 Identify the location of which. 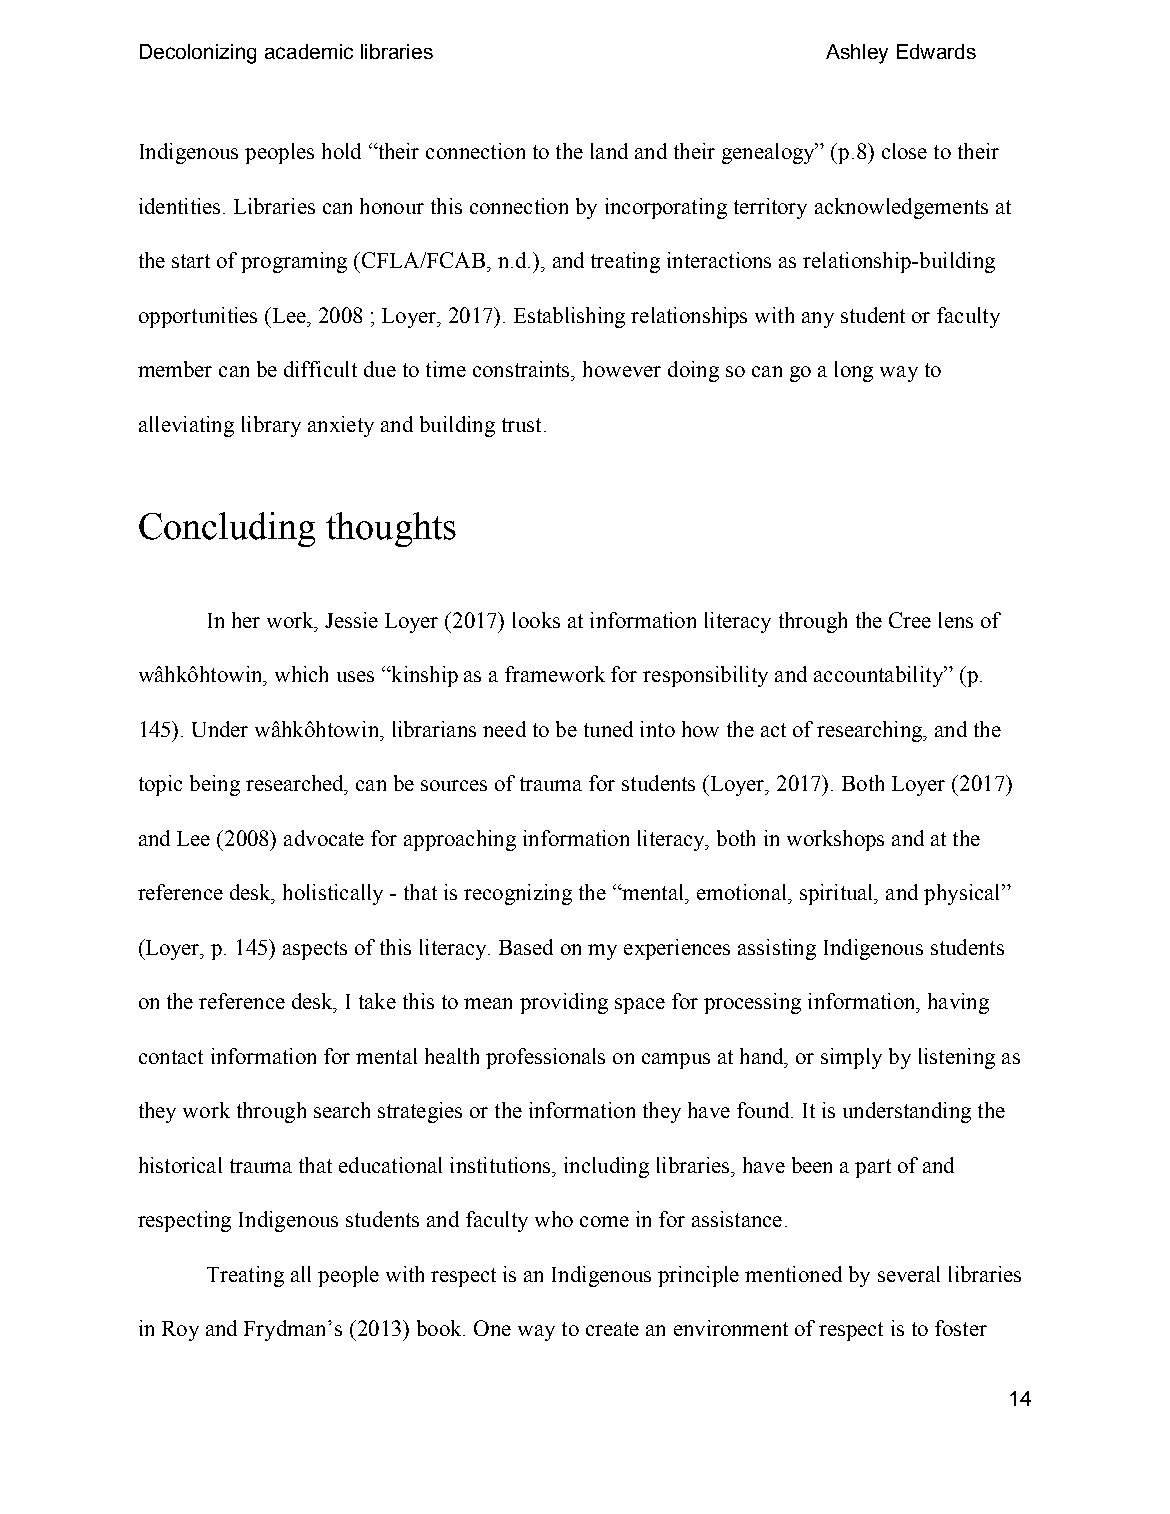
(301, 674).
